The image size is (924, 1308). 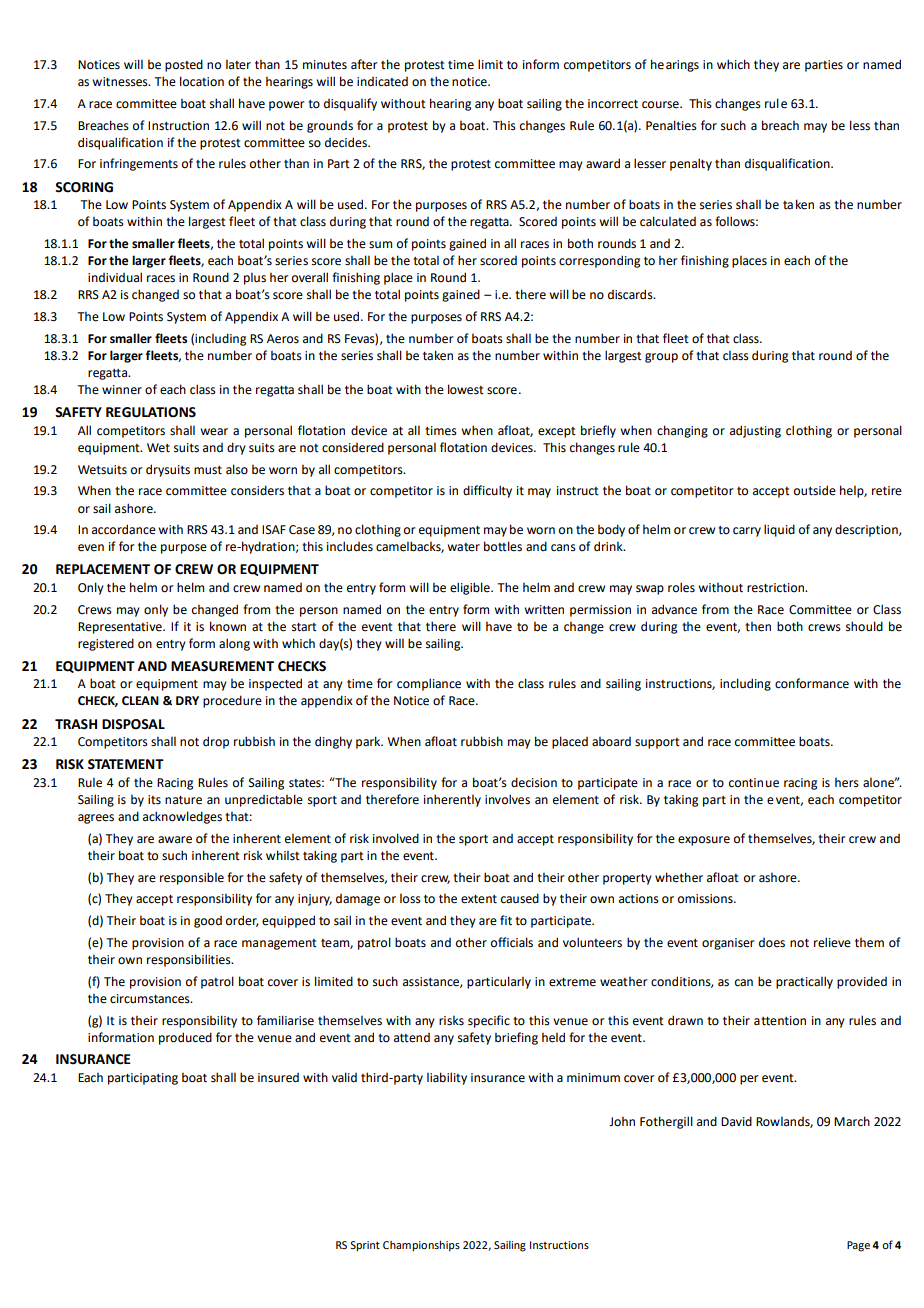 I want to click on Championships, so click(x=421, y=1246).
